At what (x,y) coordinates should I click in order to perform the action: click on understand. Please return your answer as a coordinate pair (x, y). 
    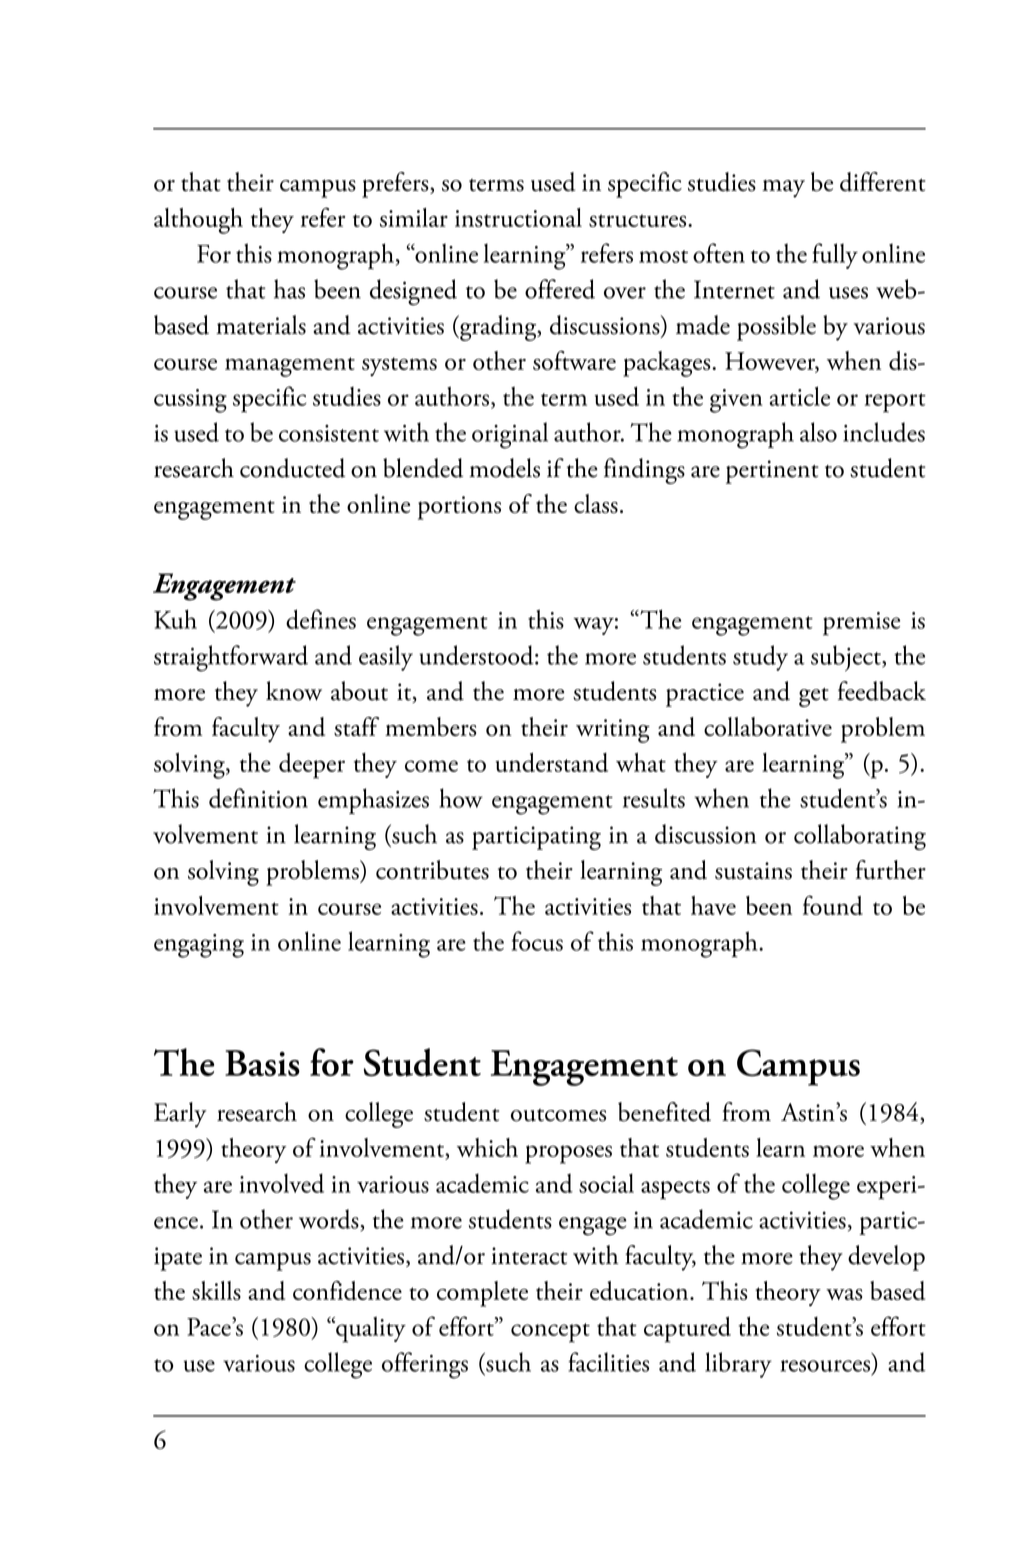
    Looking at the image, I should click on (551, 762).
